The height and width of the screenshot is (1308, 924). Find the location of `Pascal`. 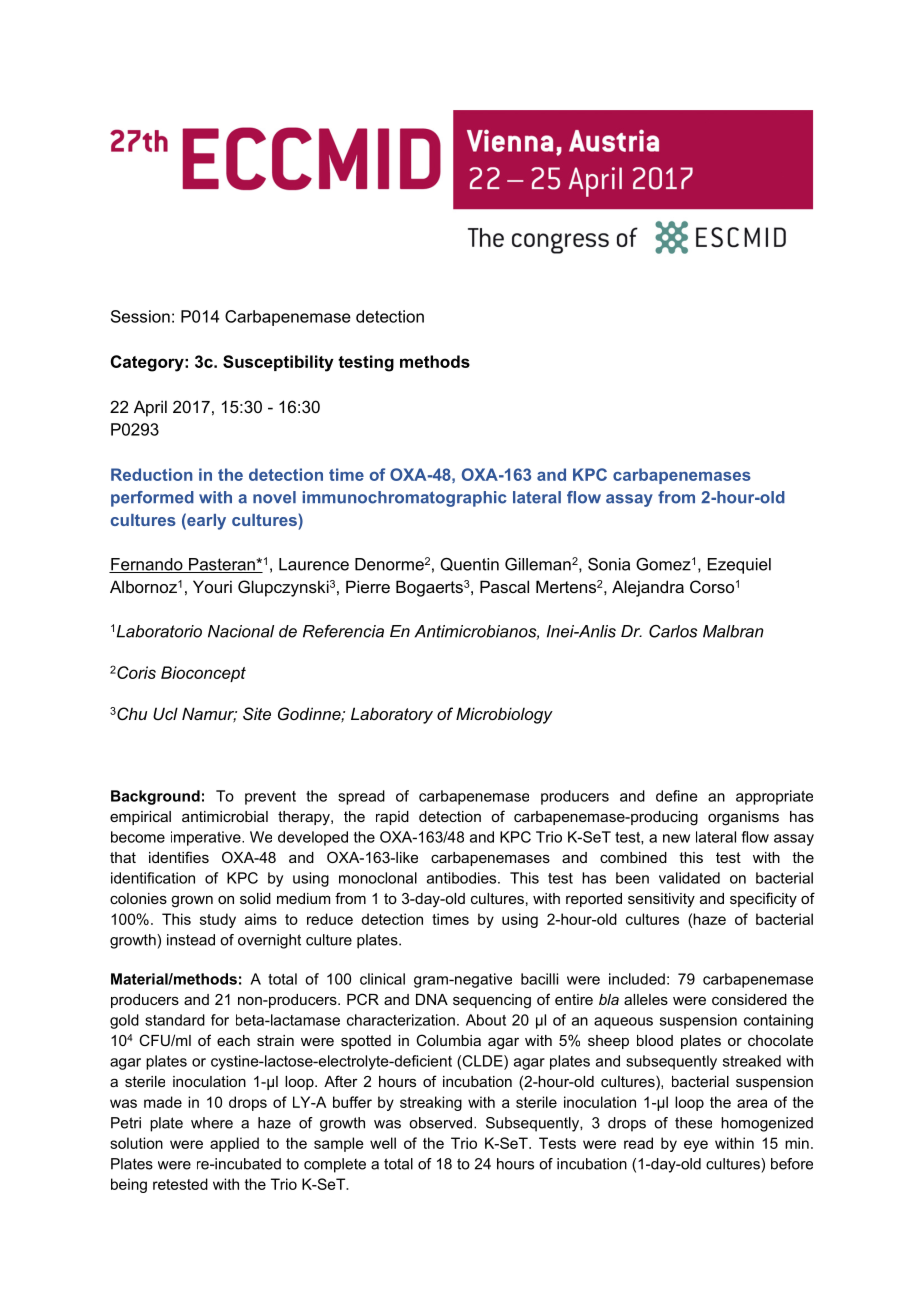

Pascal is located at coordinates (504, 586).
